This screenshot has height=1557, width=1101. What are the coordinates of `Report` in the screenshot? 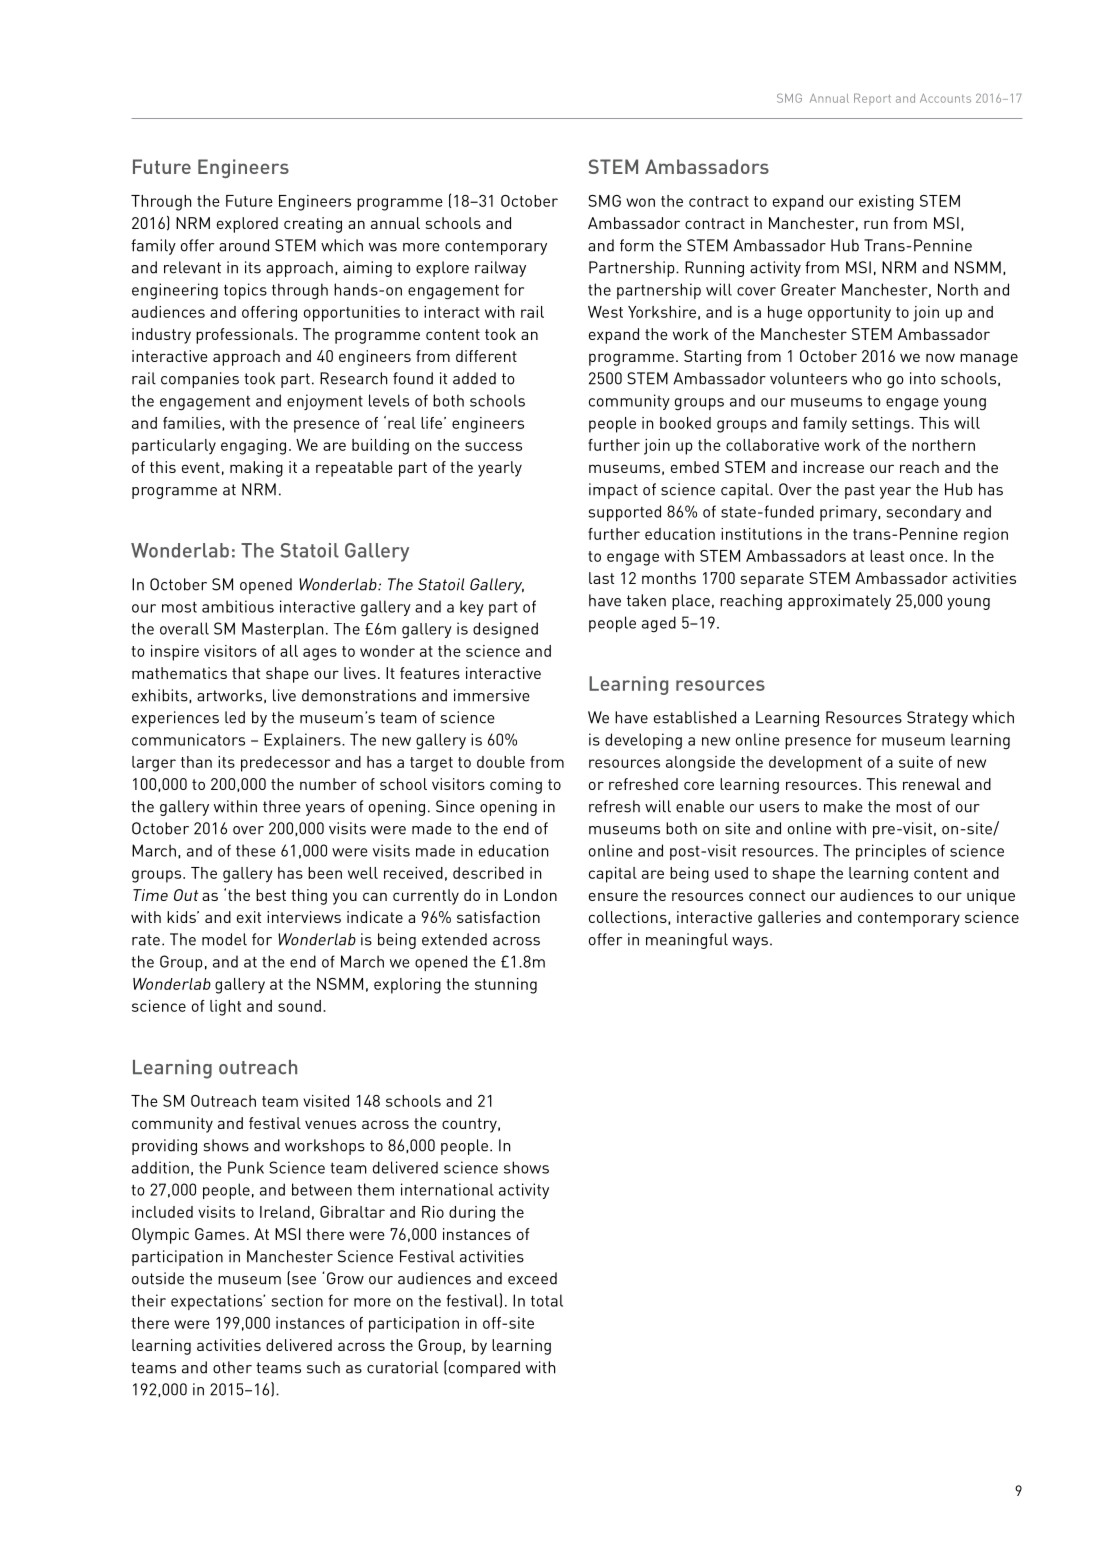 It's located at (872, 99).
